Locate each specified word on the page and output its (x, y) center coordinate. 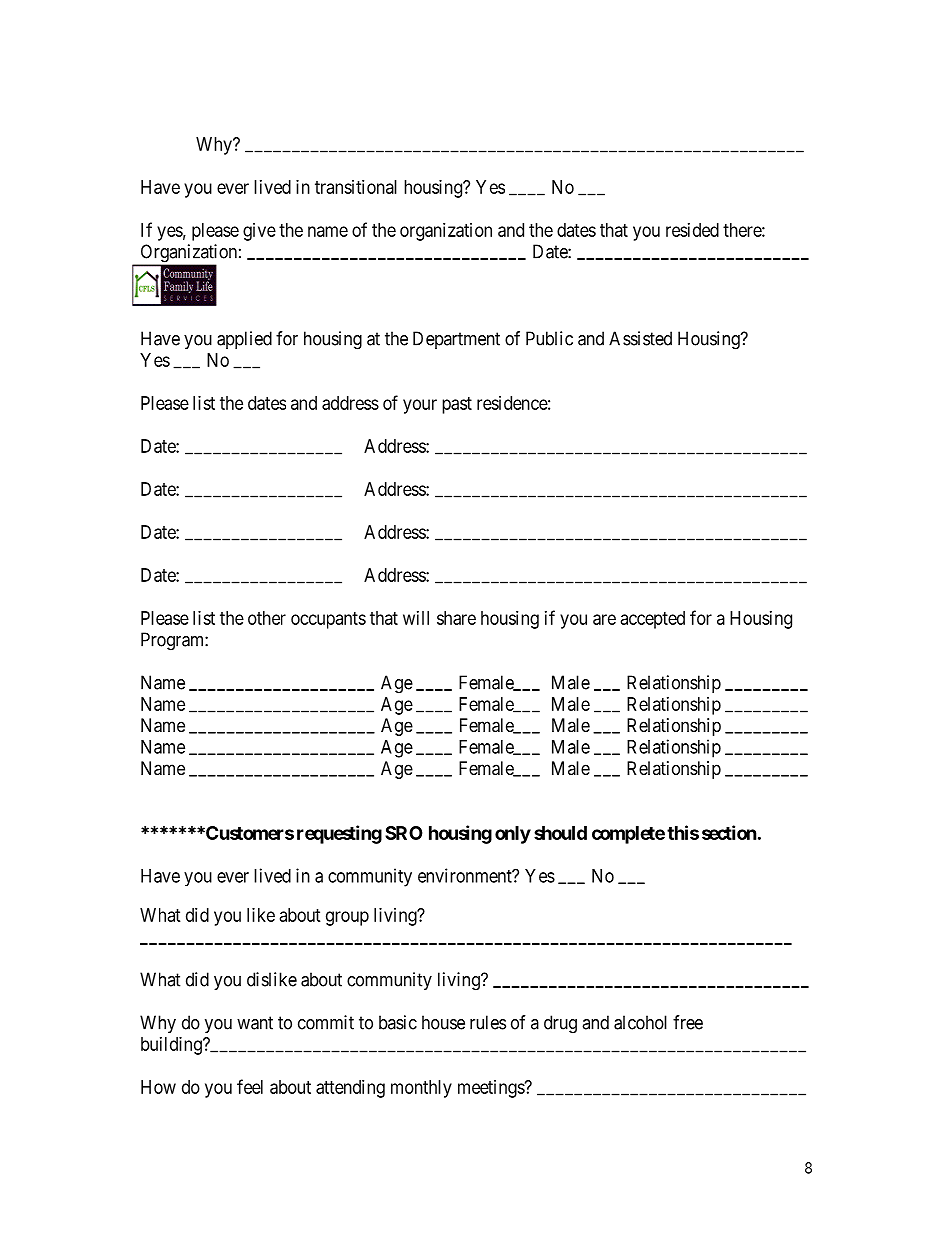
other (267, 618)
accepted (653, 620)
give (259, 232)
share (456, 618)
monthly (421, 1089)
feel (250, 1086)
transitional (356, 187)
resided (692, 230)
